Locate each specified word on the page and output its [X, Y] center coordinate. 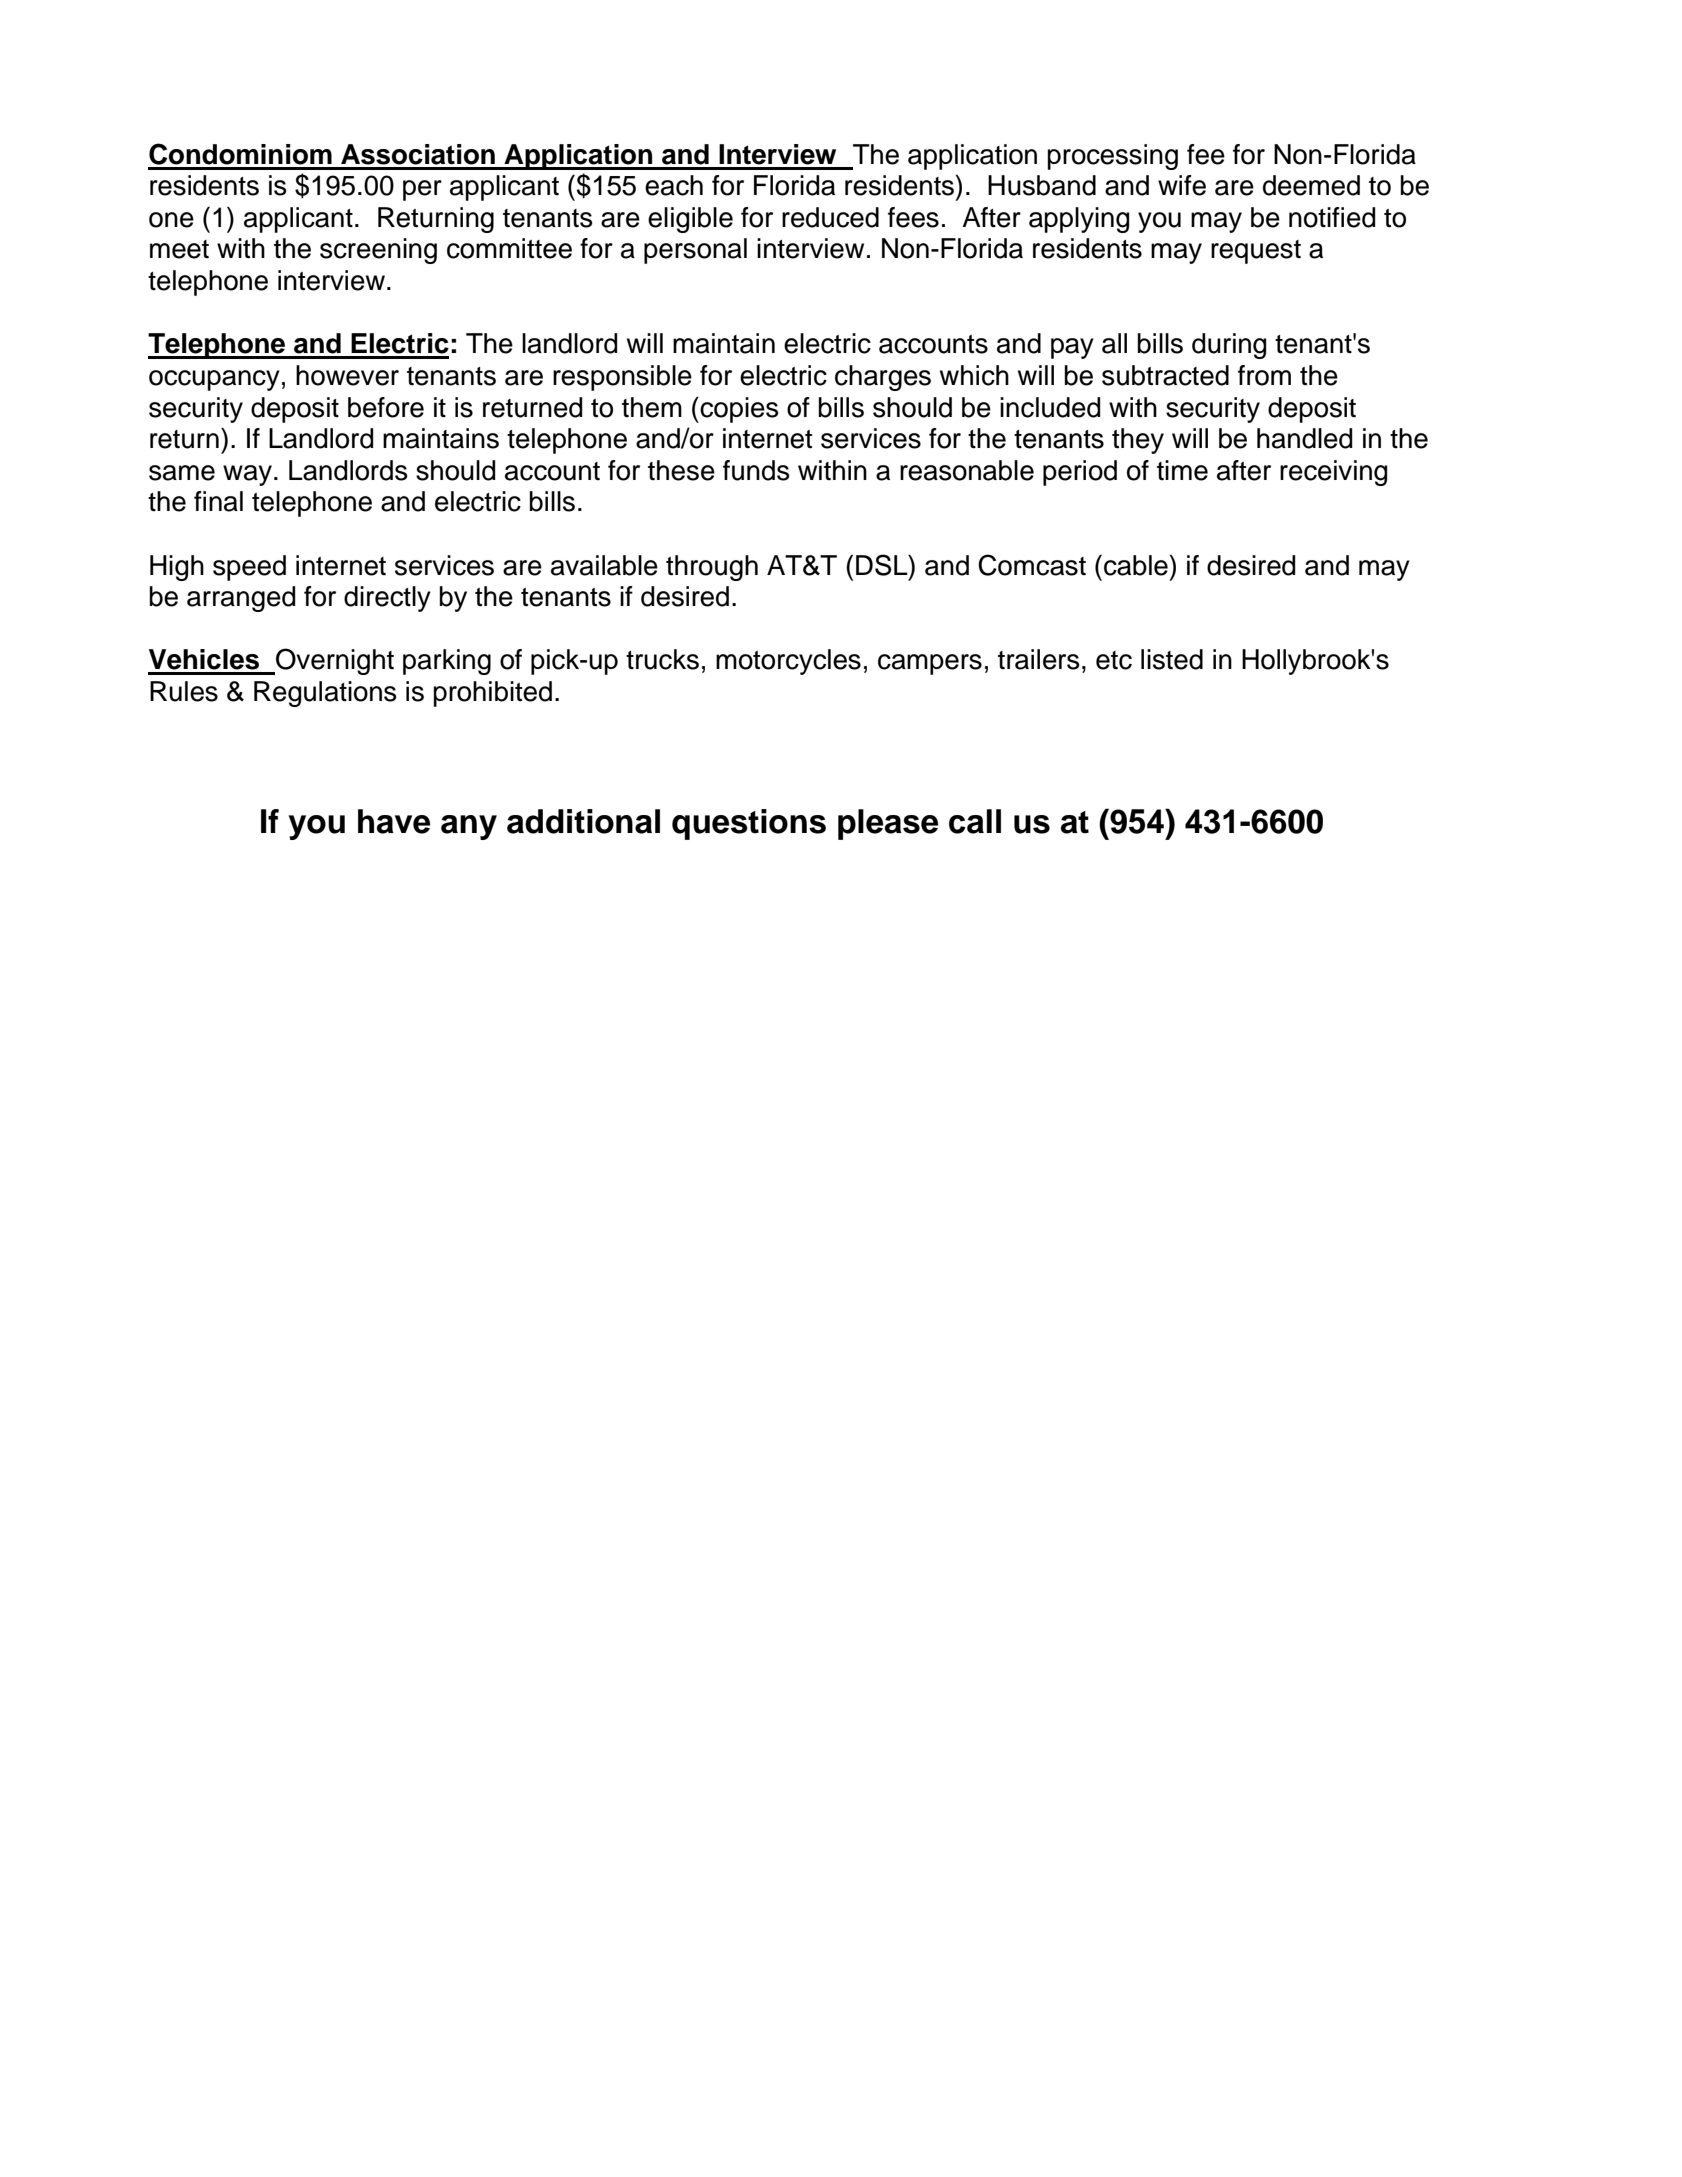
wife [1182, 185]
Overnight [334, 661]
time [1182, 470]
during [1229, 346]
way [247, 475]
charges [883, 378]
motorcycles [788, 662]
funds [756, 470]
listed [1172, 659]
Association [418, 154]
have [394, 821]
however [347, 375]
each [674, 185]
